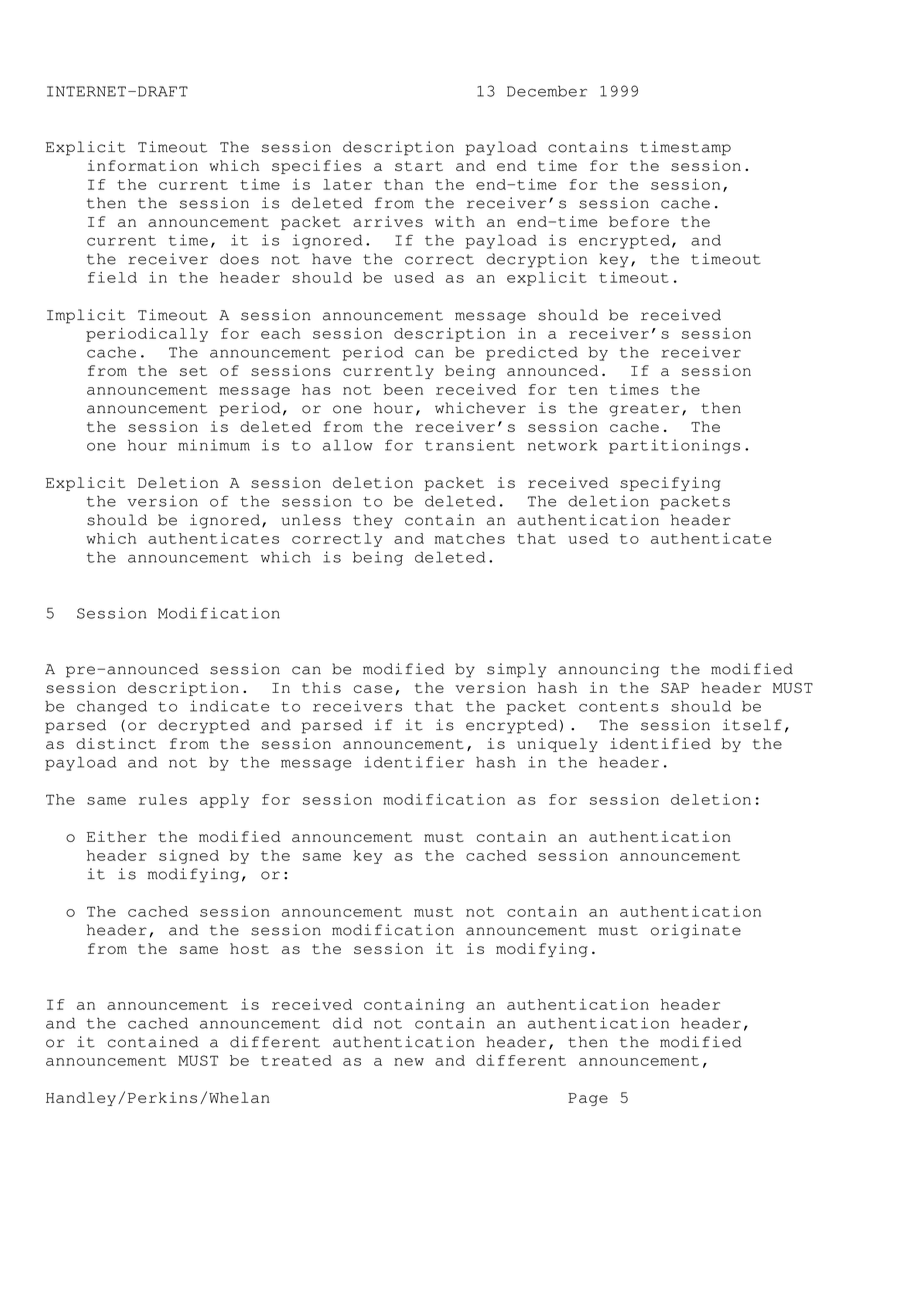  I want to click on Page, so click(588, 1099).
